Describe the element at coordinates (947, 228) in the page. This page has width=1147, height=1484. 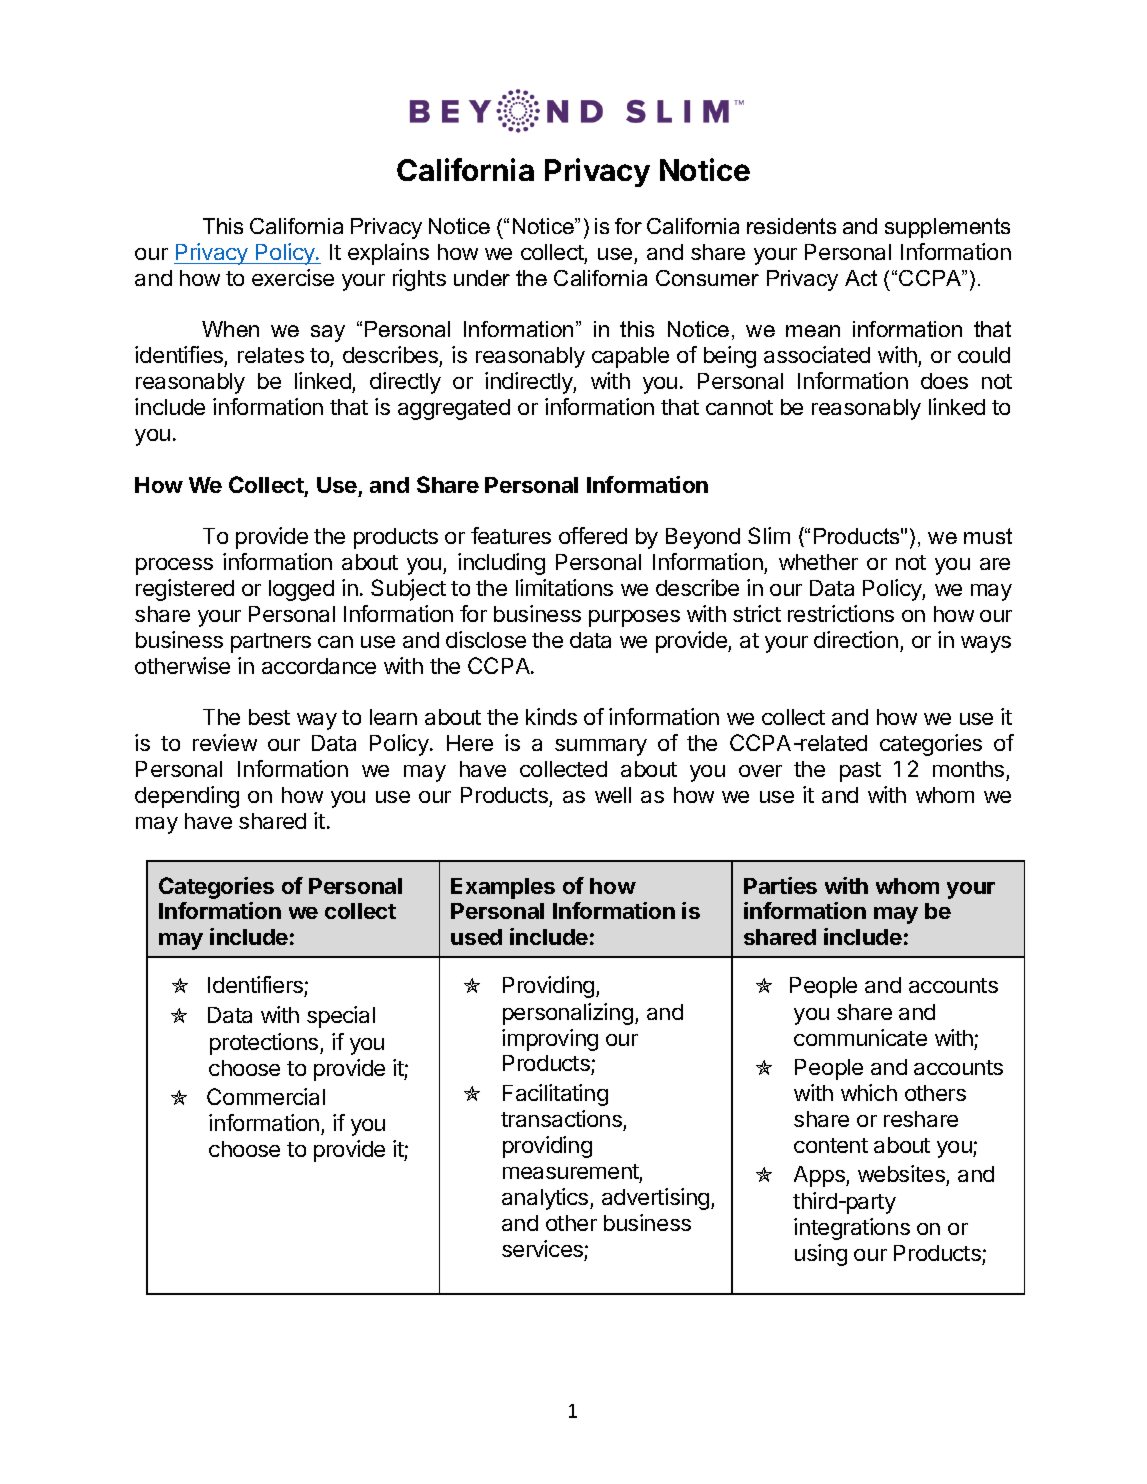
I see `supplements` at that location.
